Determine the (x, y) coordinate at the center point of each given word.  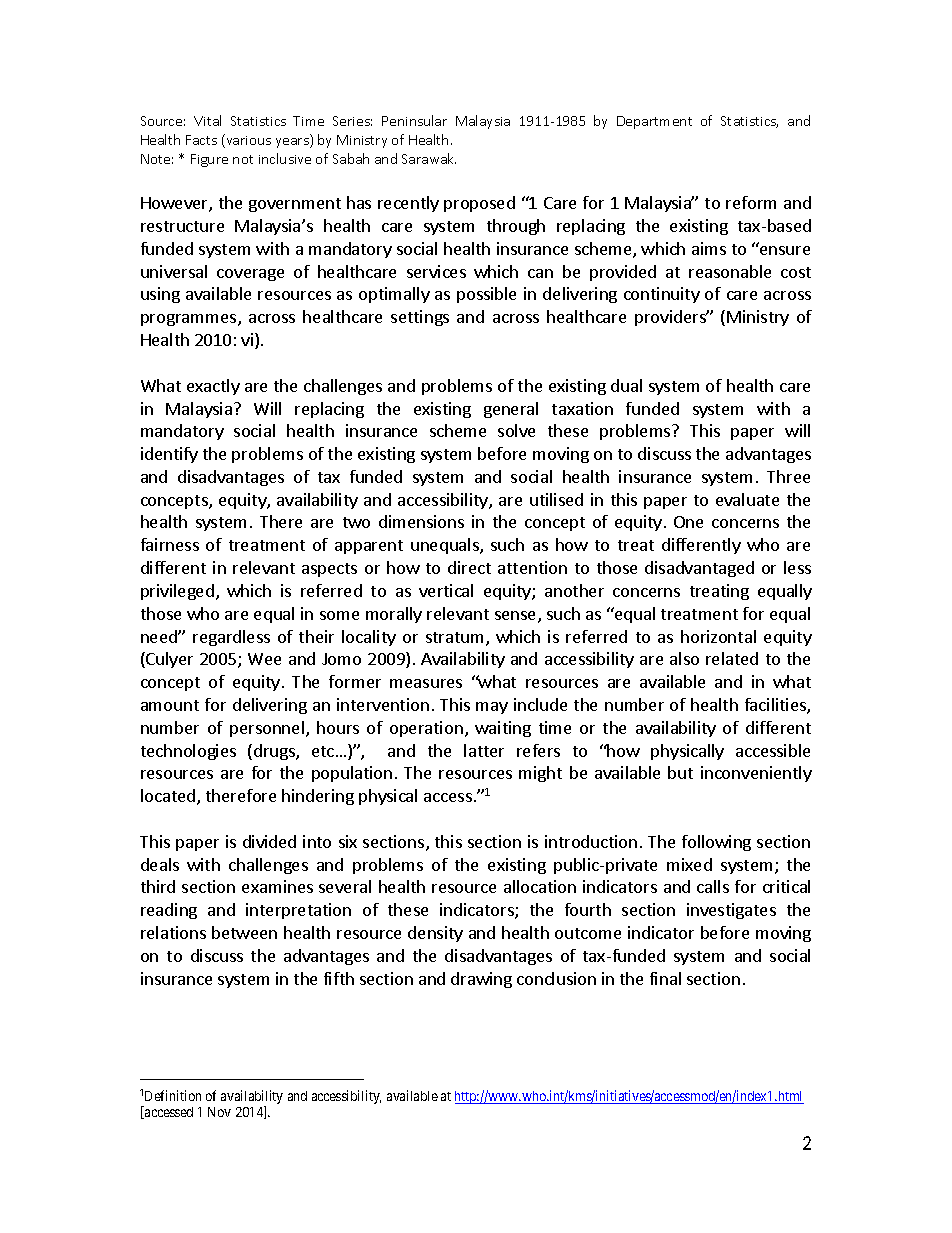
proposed (479, 204)
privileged (177, 592)
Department (654, 122)
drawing (481, 980)
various (247, 141)
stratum (454, 637)
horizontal (718, 636)
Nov (219, 1112)
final (665, 978)
